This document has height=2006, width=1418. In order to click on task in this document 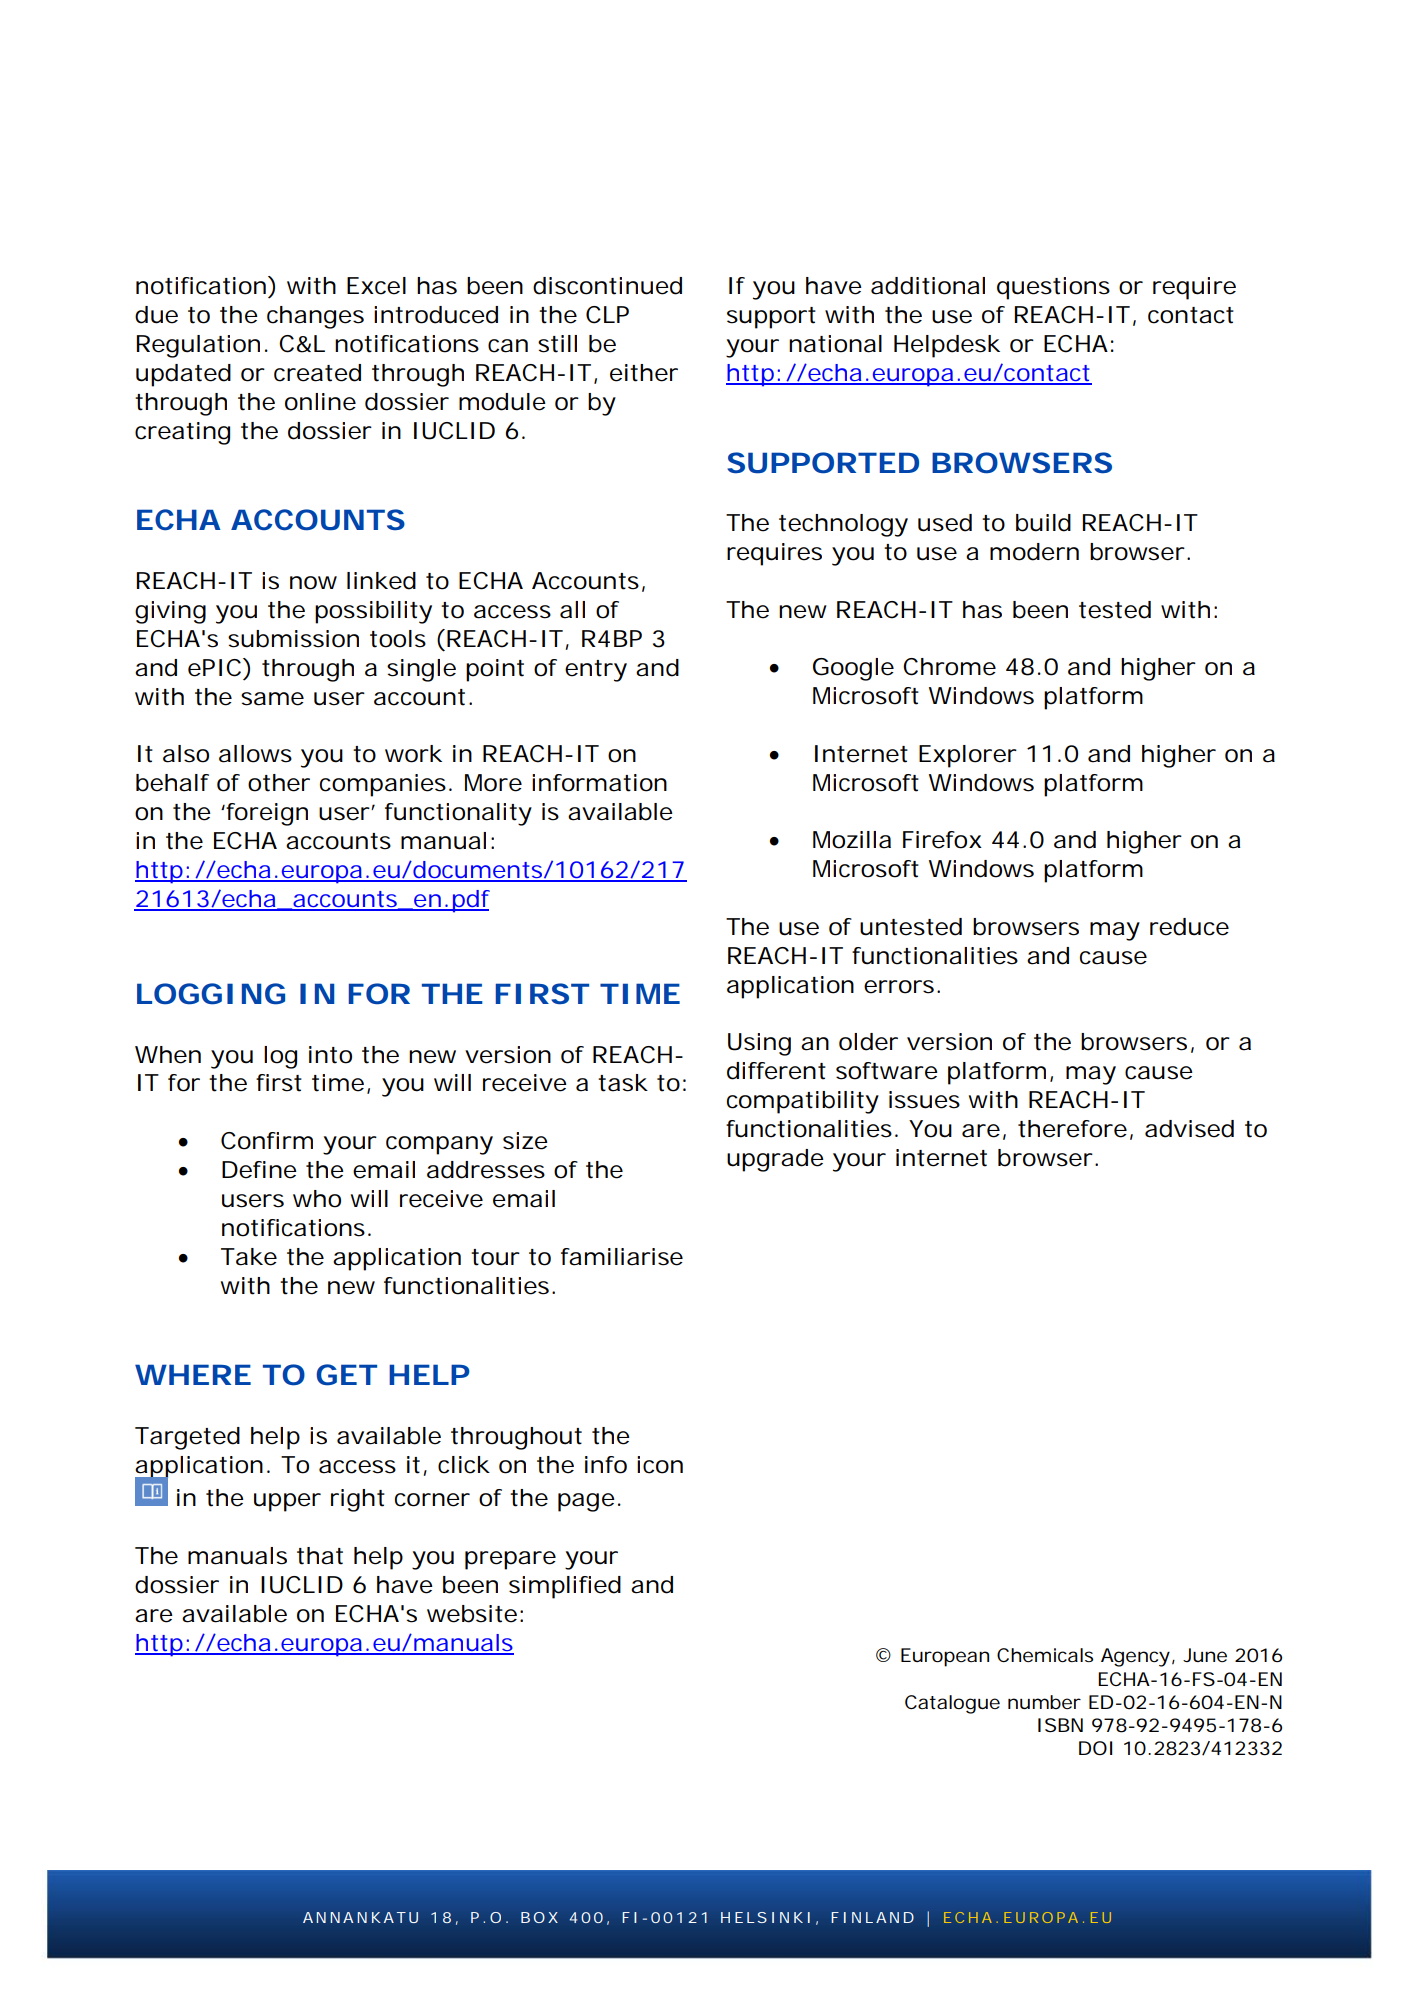, I will do `click(623, 1083)`.
